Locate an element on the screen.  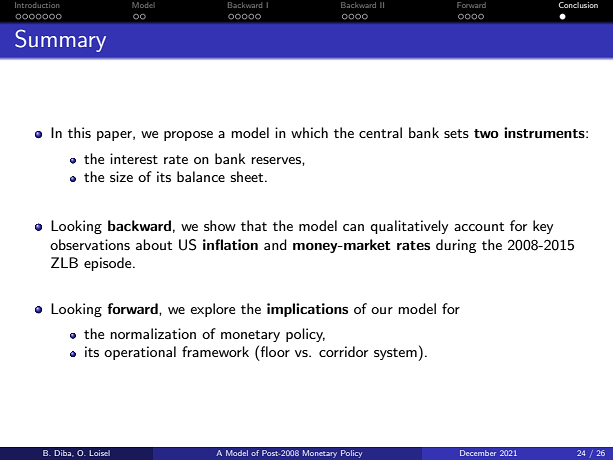
and is located at coordinates (275, 244).
